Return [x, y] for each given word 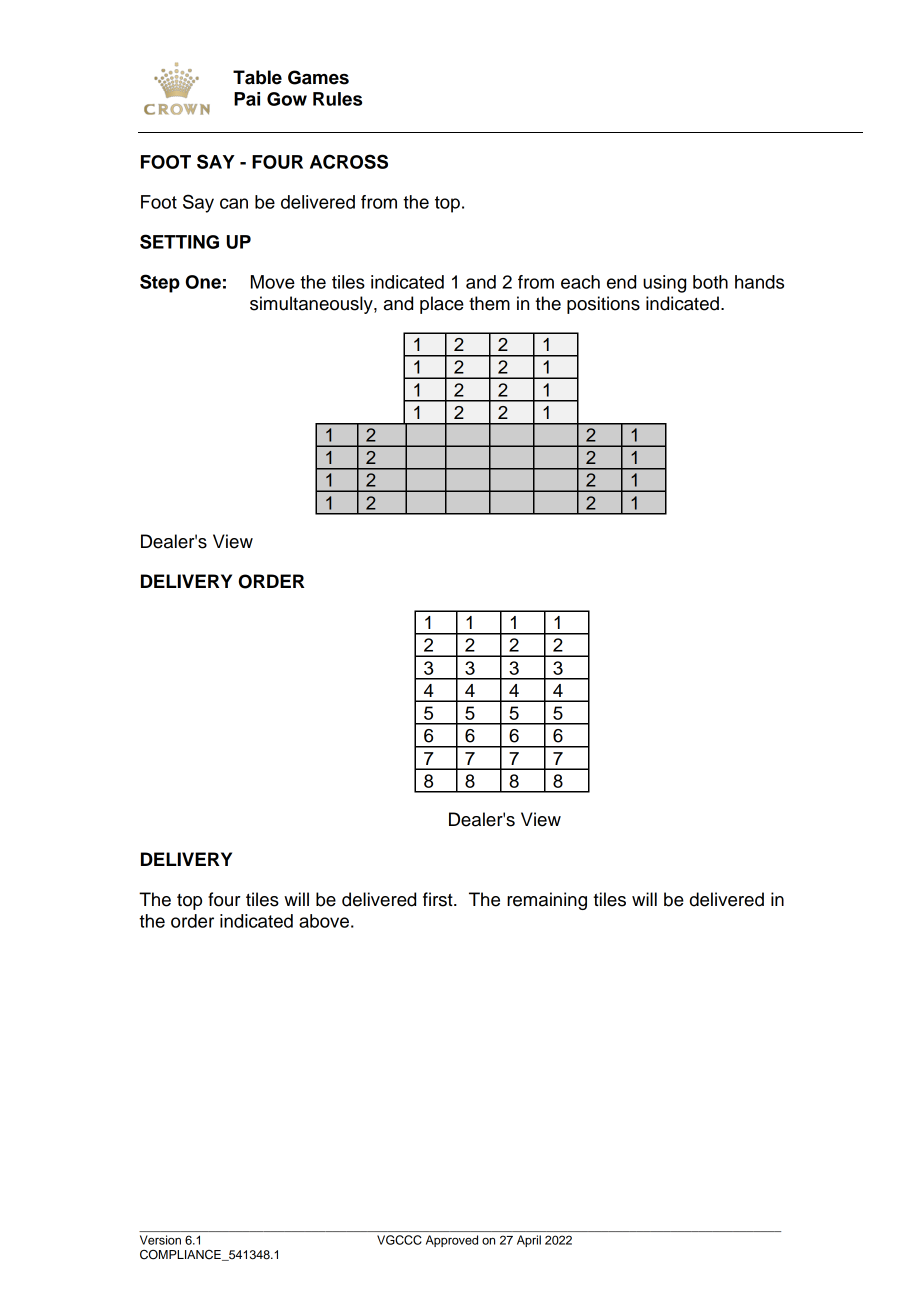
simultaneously [312, 305]
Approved [452, 1241]
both [710, 282]
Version [160, 1240]
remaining [547, 901]
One [203, 282]
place [442, 305]
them [489, 303]
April [529, 1241]
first [439, 899]
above [324, 921]
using [664, 284]
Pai [247, 99]
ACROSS [349, 161]
